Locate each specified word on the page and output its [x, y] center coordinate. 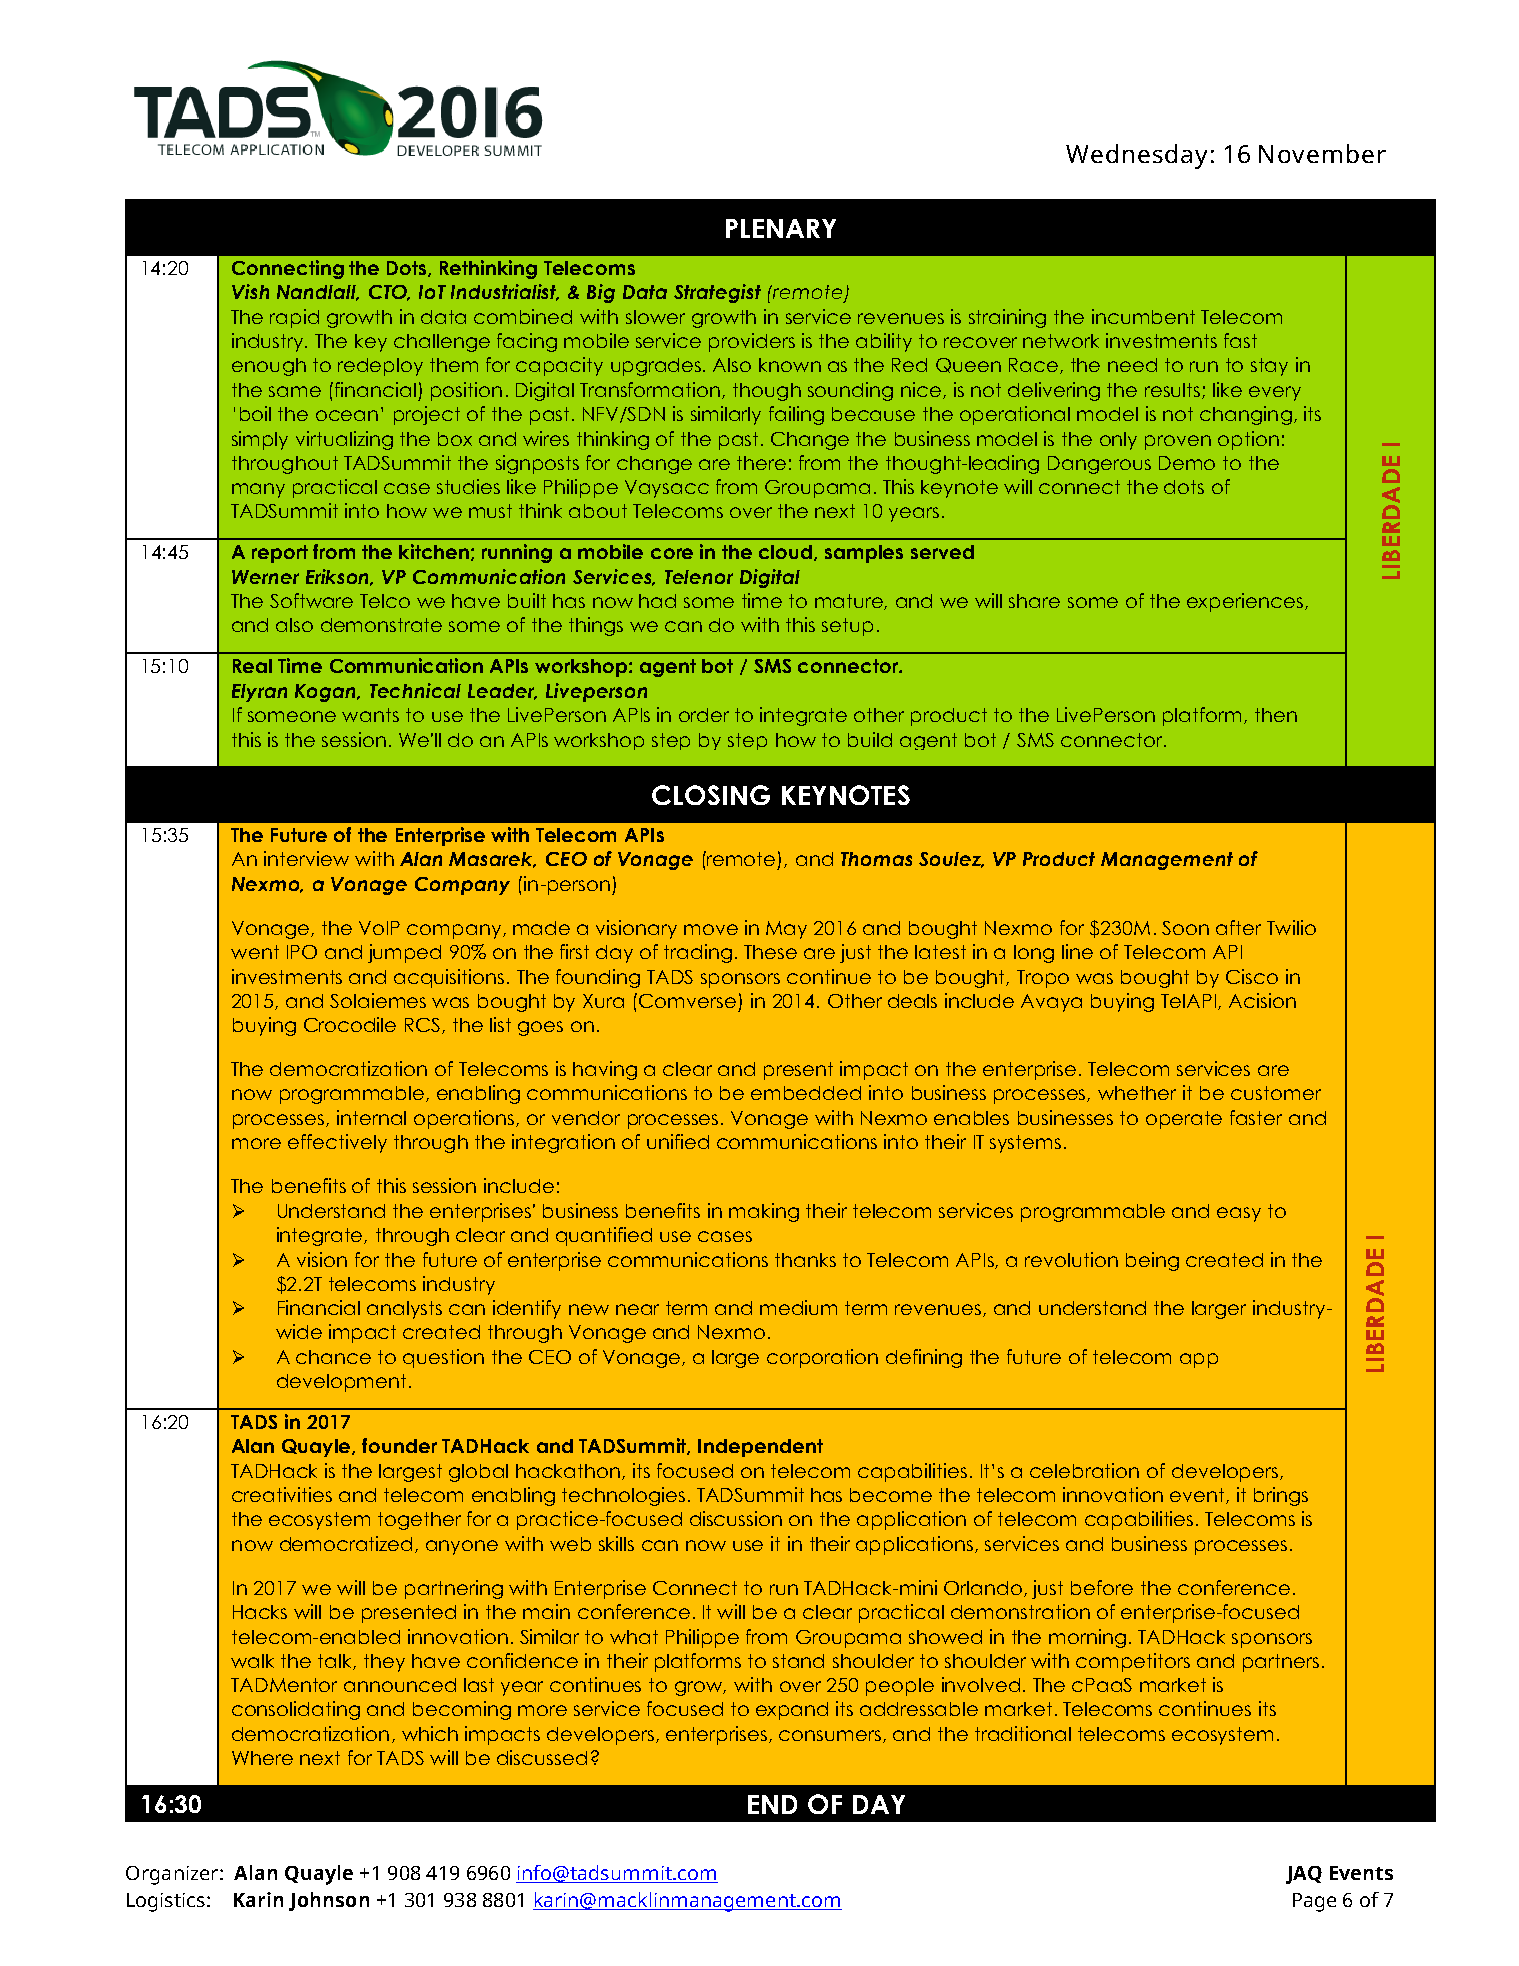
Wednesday [1136, 156]
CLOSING [711, 795]
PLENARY [781, 228]
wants [370, 715]
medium [798, 1307]
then [1276, 715]
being [1152, 1261]
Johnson [329, 1901]
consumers [830, 1735]
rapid [294, 318]
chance [333, 1357]
